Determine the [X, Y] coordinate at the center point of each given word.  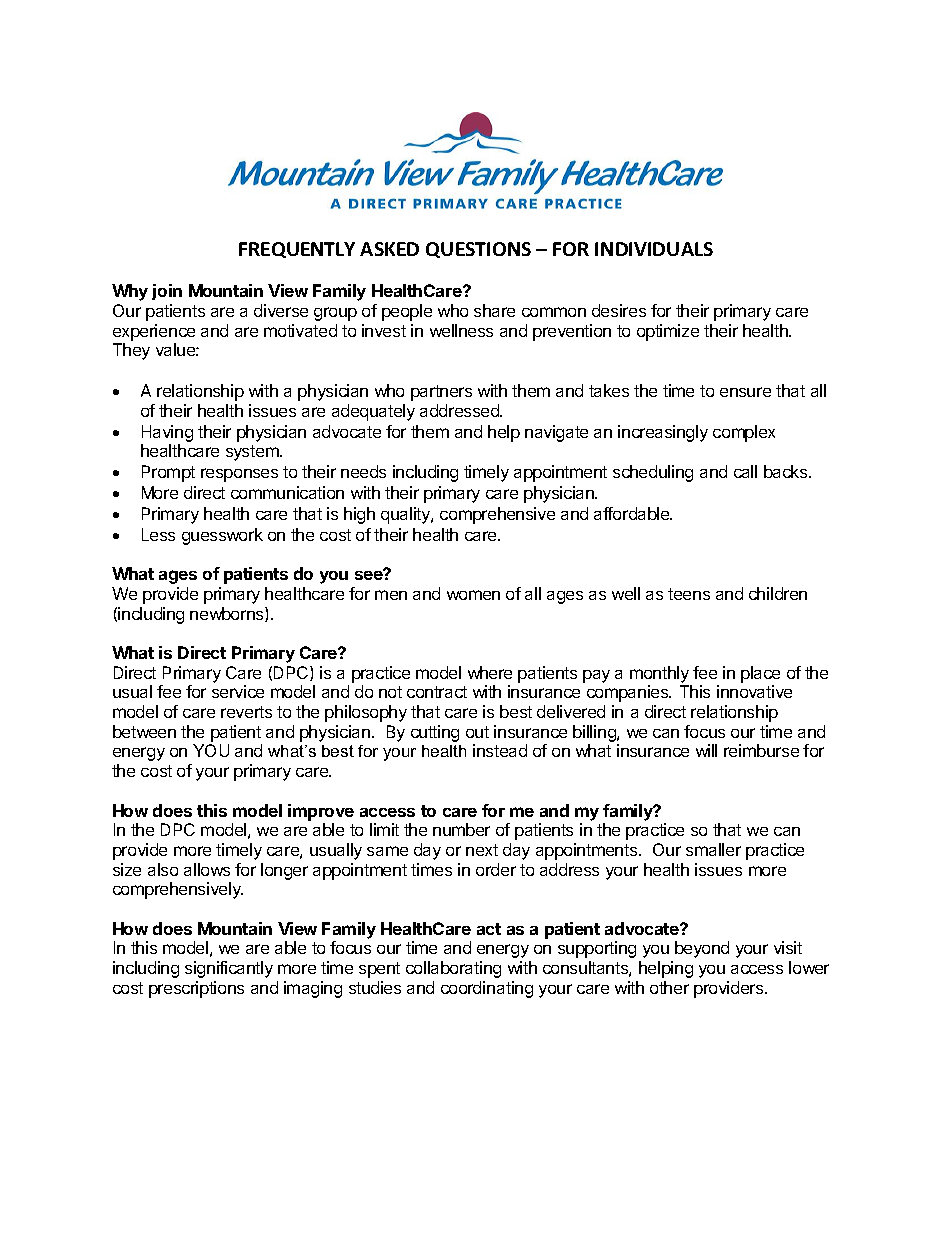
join [167, 292]
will [706, 750]
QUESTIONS [478, 250]
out [477, 732]
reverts [246, 712]
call [745, 471]
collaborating [453, 969]
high [359, 515]
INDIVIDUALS [654, 249]
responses [239, 475]
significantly [229, 969]
